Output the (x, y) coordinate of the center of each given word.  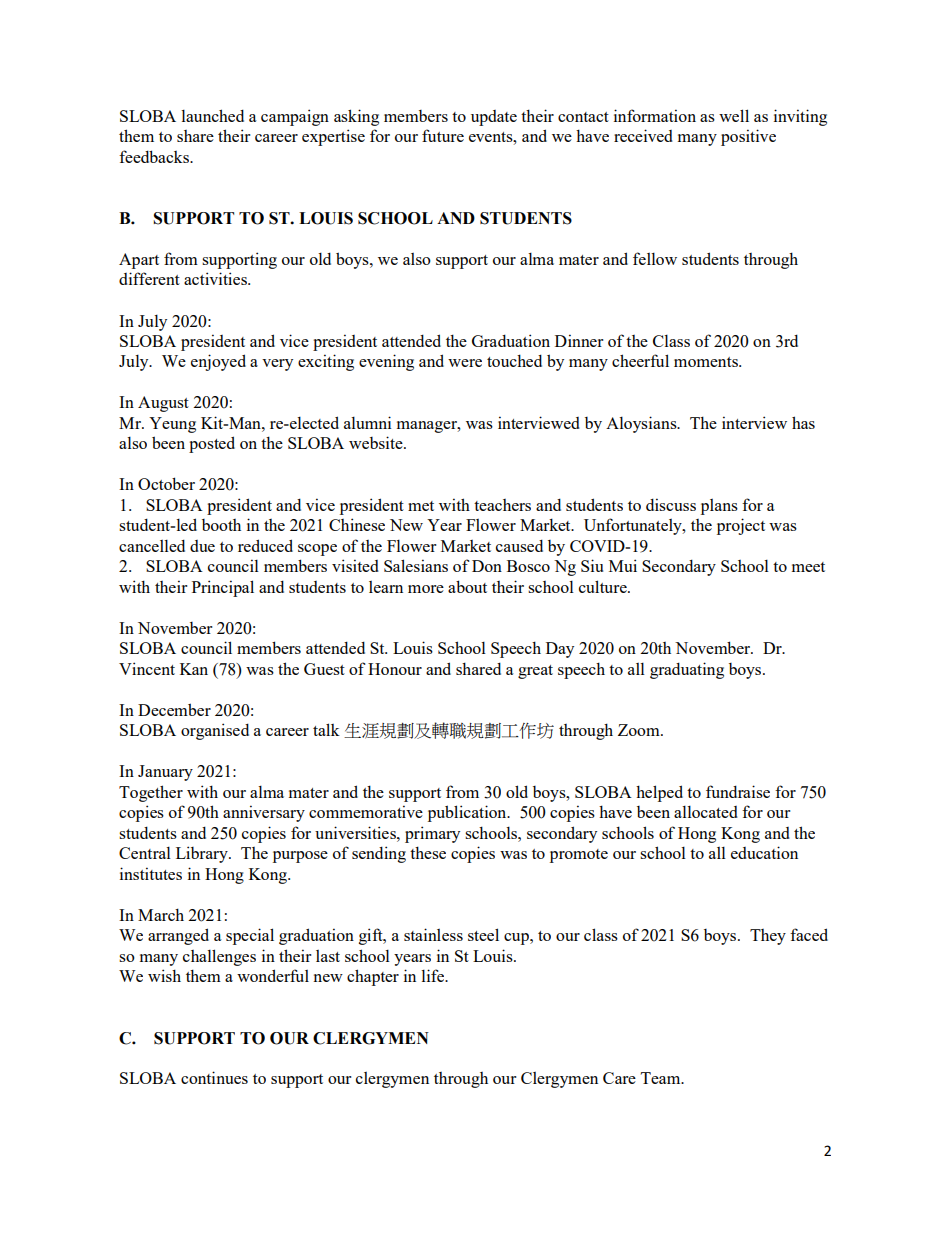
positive (748, 137)
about (467, 586)
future (443, 135)
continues (214, 1077)
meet (808, 567)
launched (212, 115)
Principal (223, 588)
